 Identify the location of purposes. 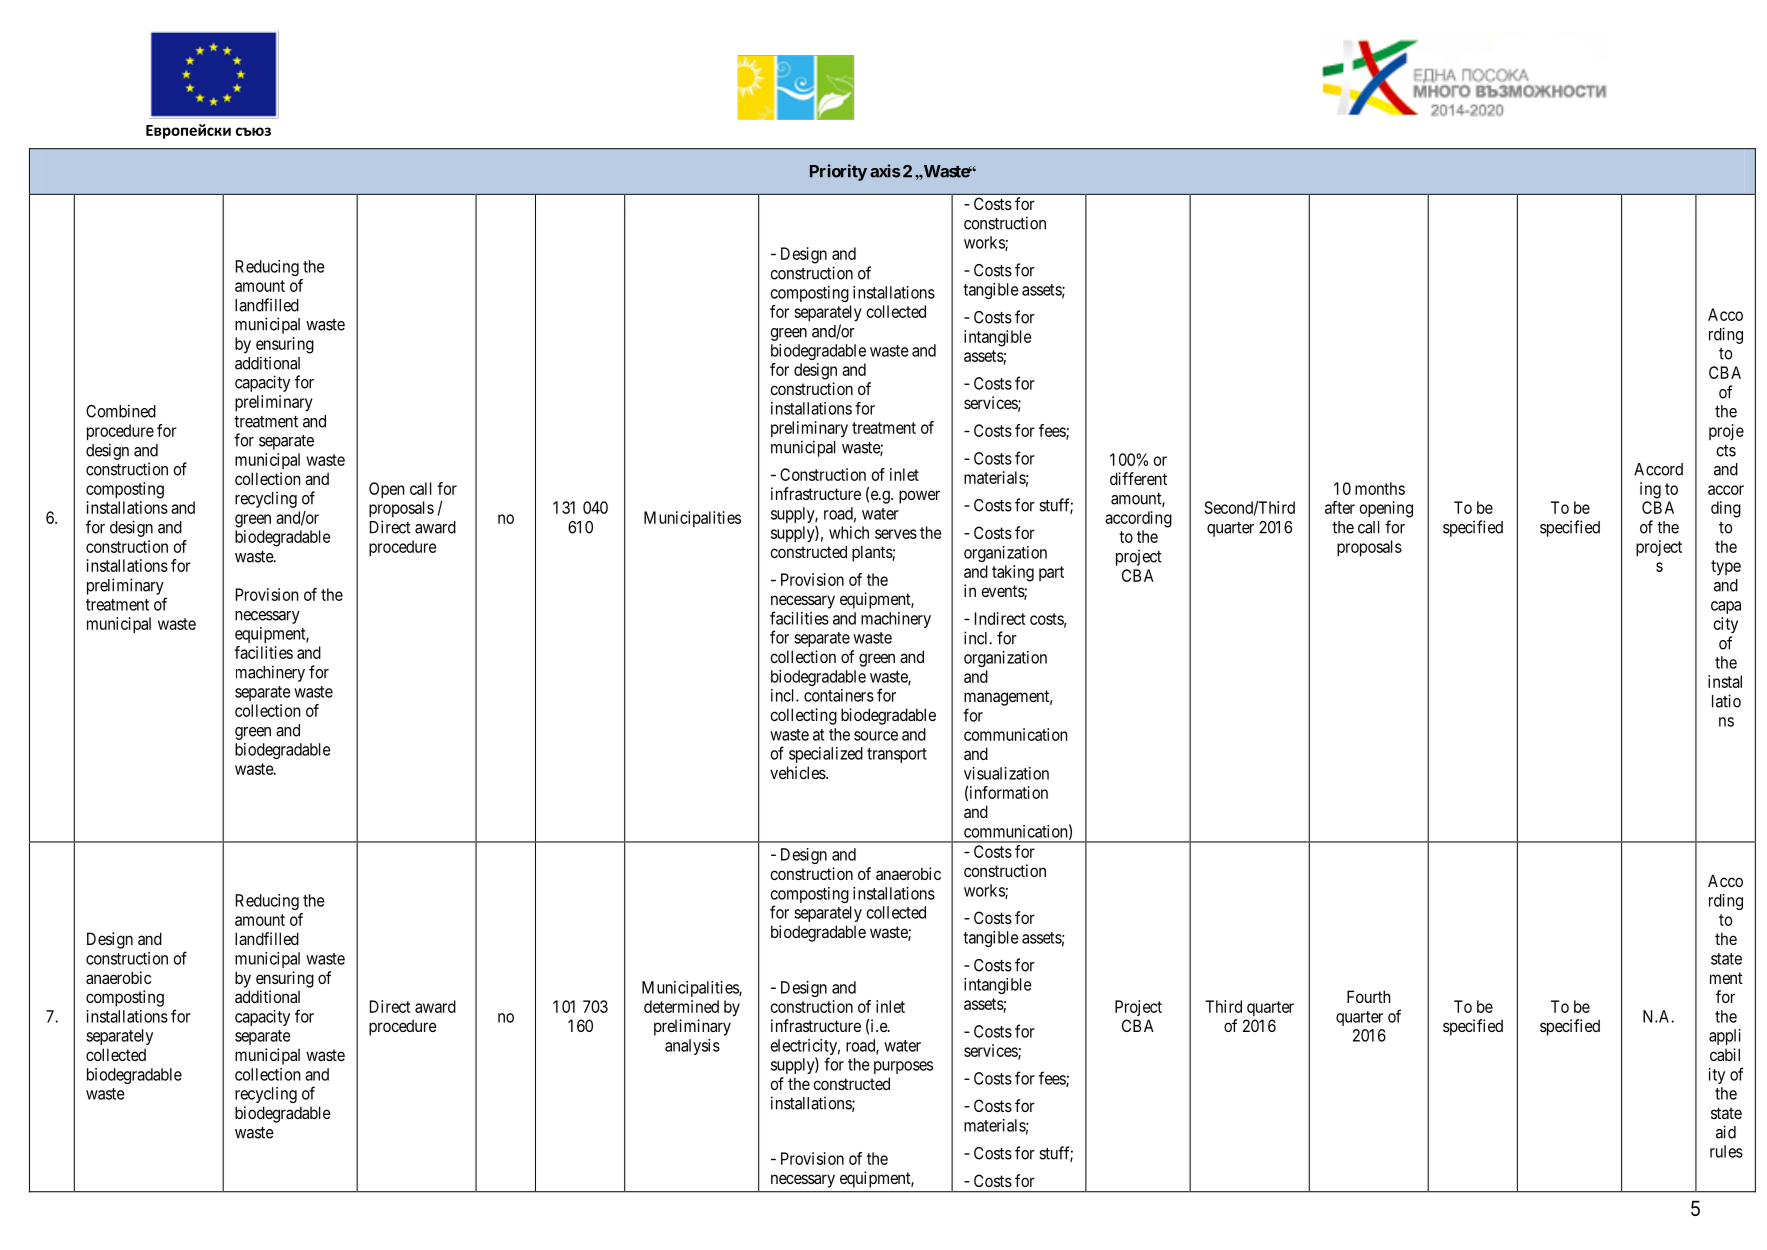
(903, 1067).
